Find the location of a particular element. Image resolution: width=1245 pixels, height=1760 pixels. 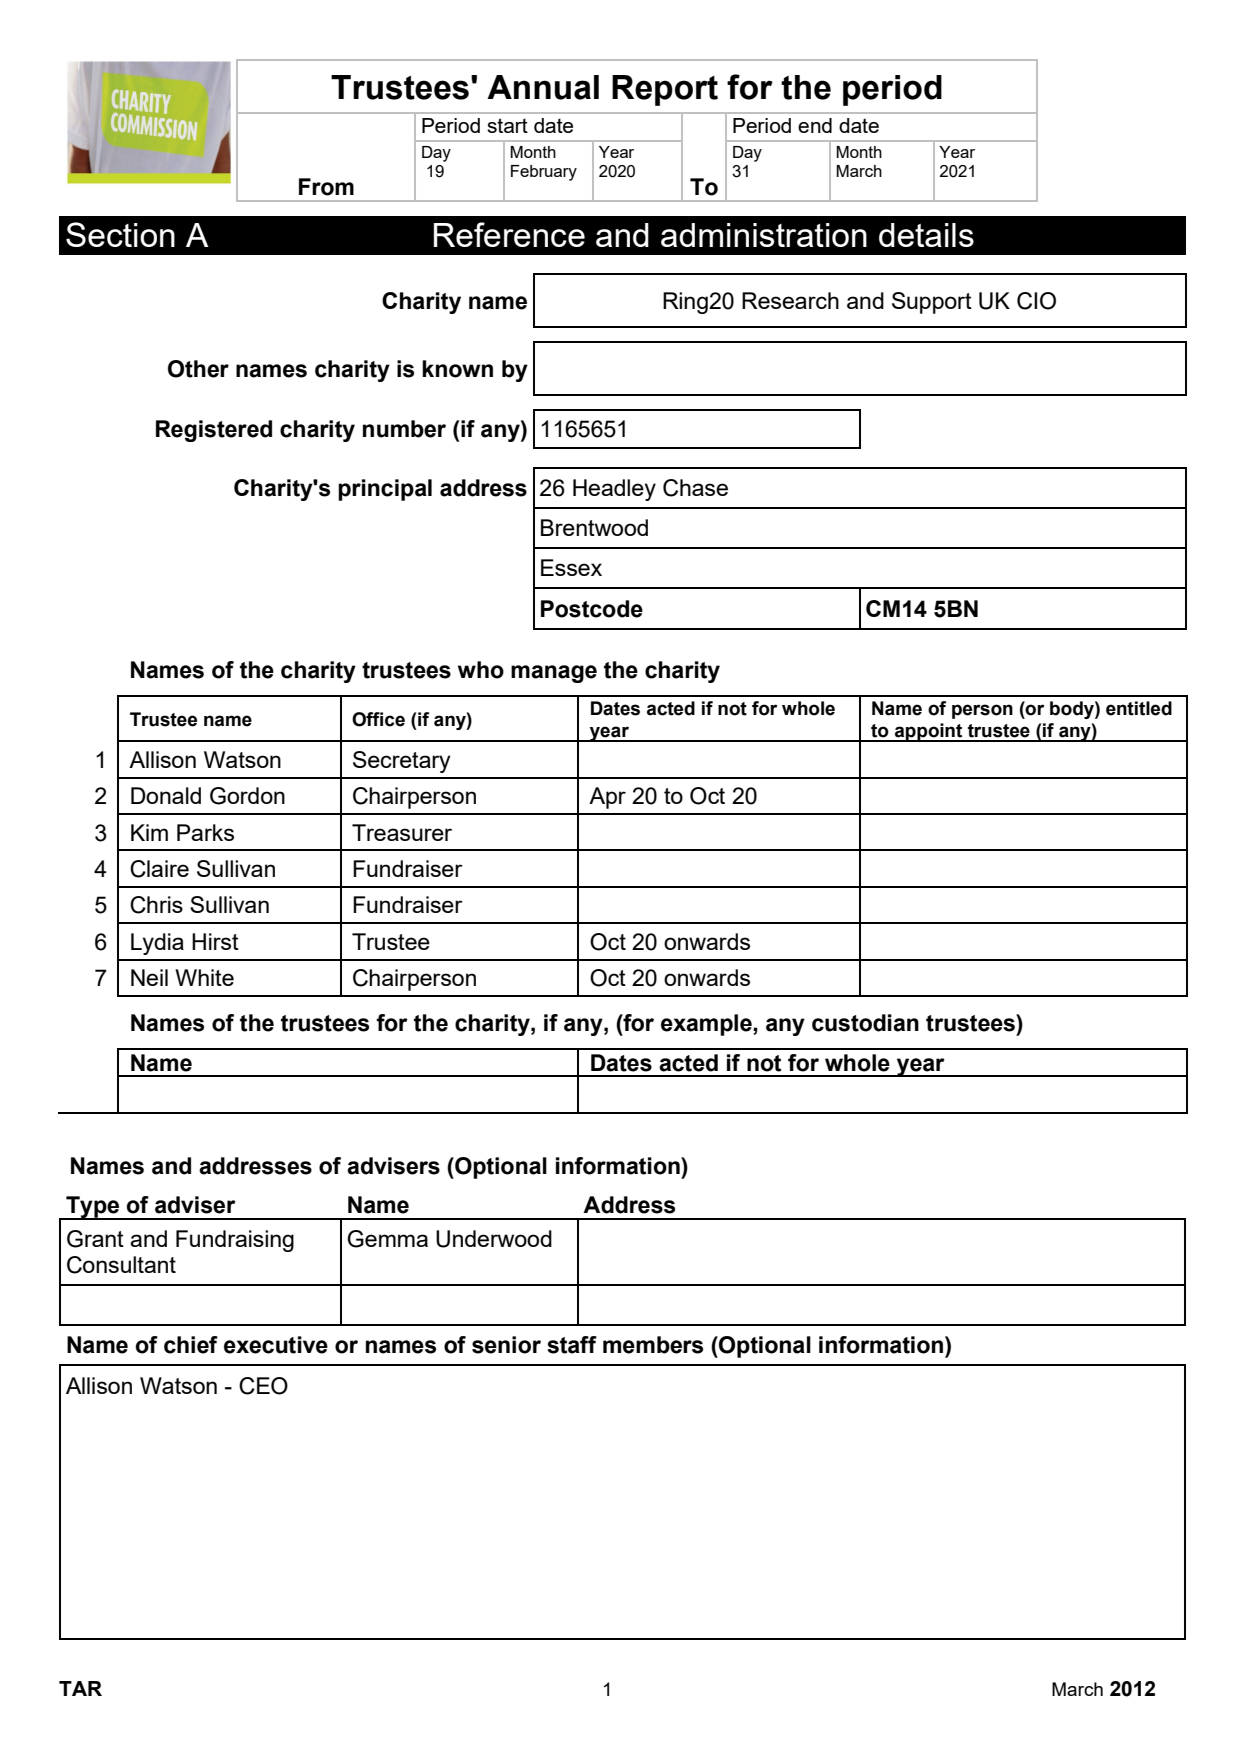

Report is located at coordinates (665, 90).
